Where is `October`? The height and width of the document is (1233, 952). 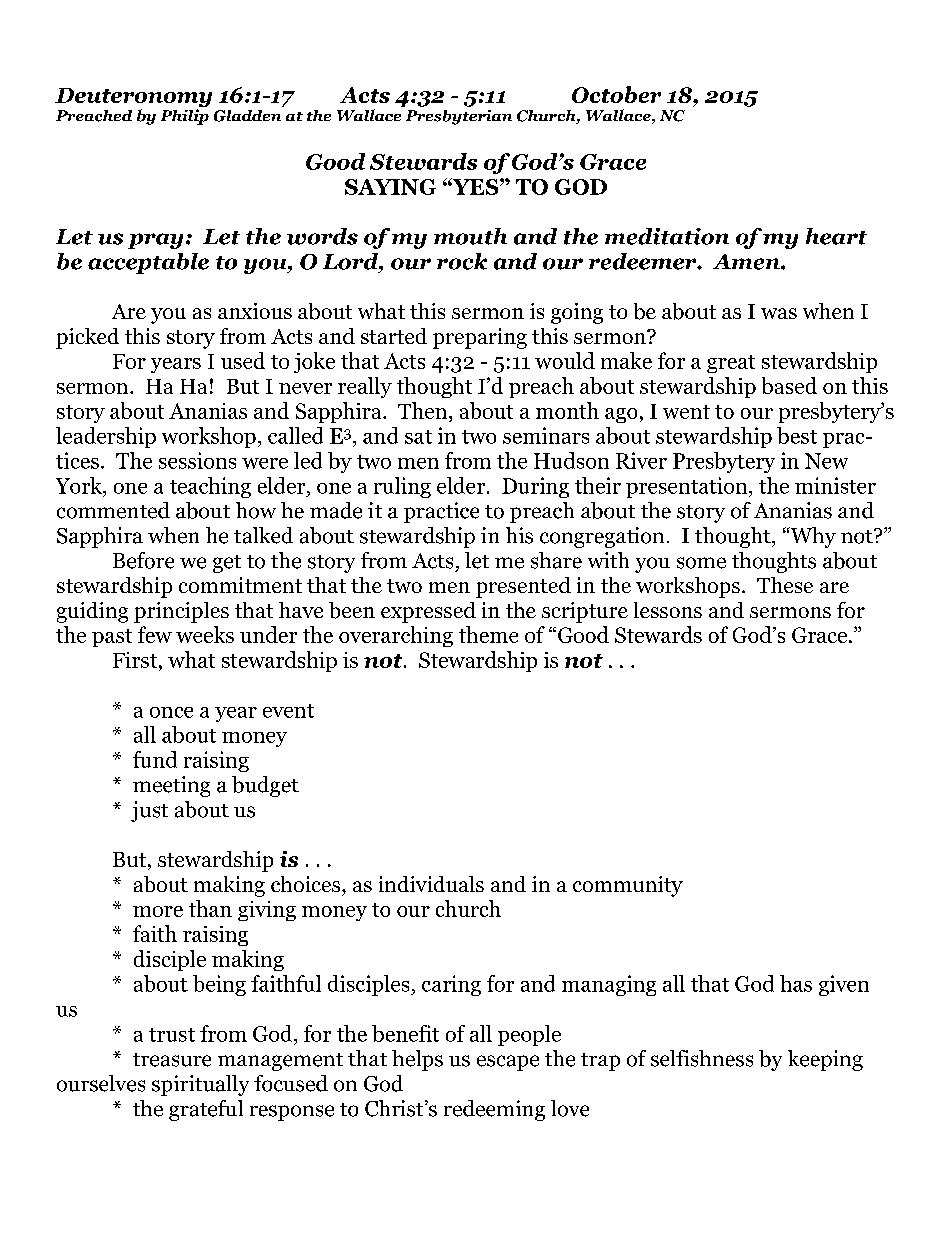 October is located at coordinates (616, 94).
